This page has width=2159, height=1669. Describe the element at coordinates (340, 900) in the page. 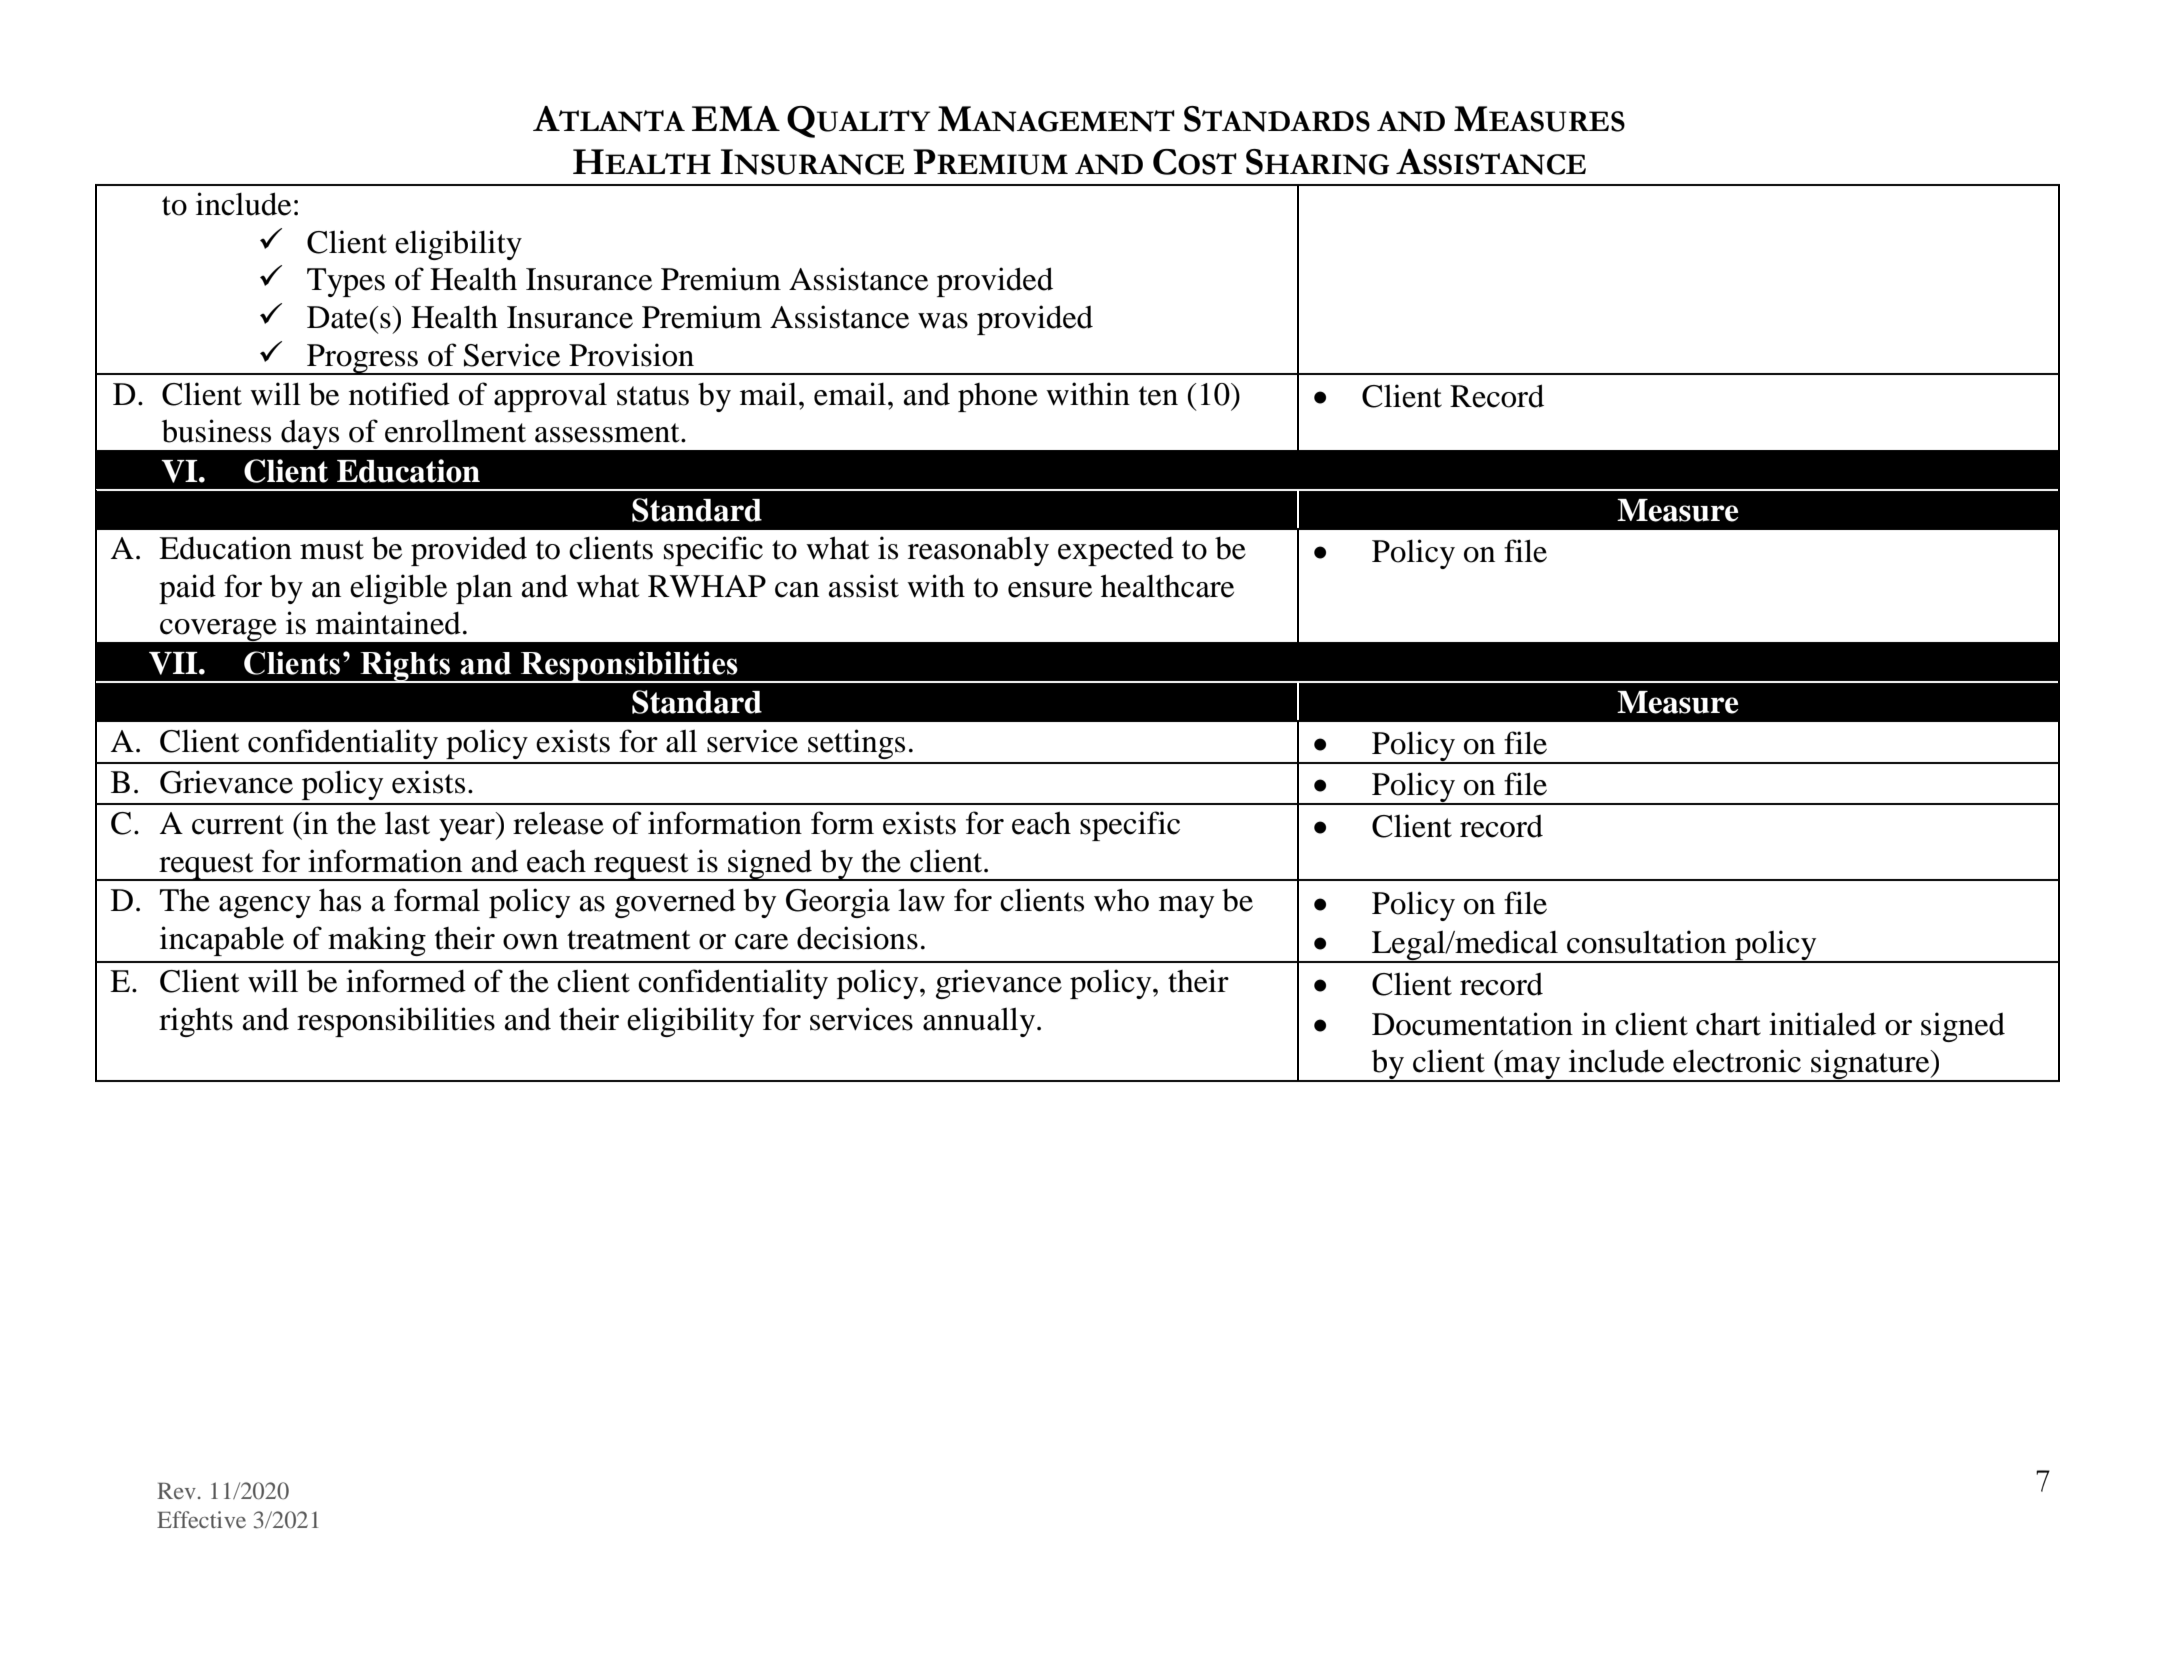

I see `has` at that location.
